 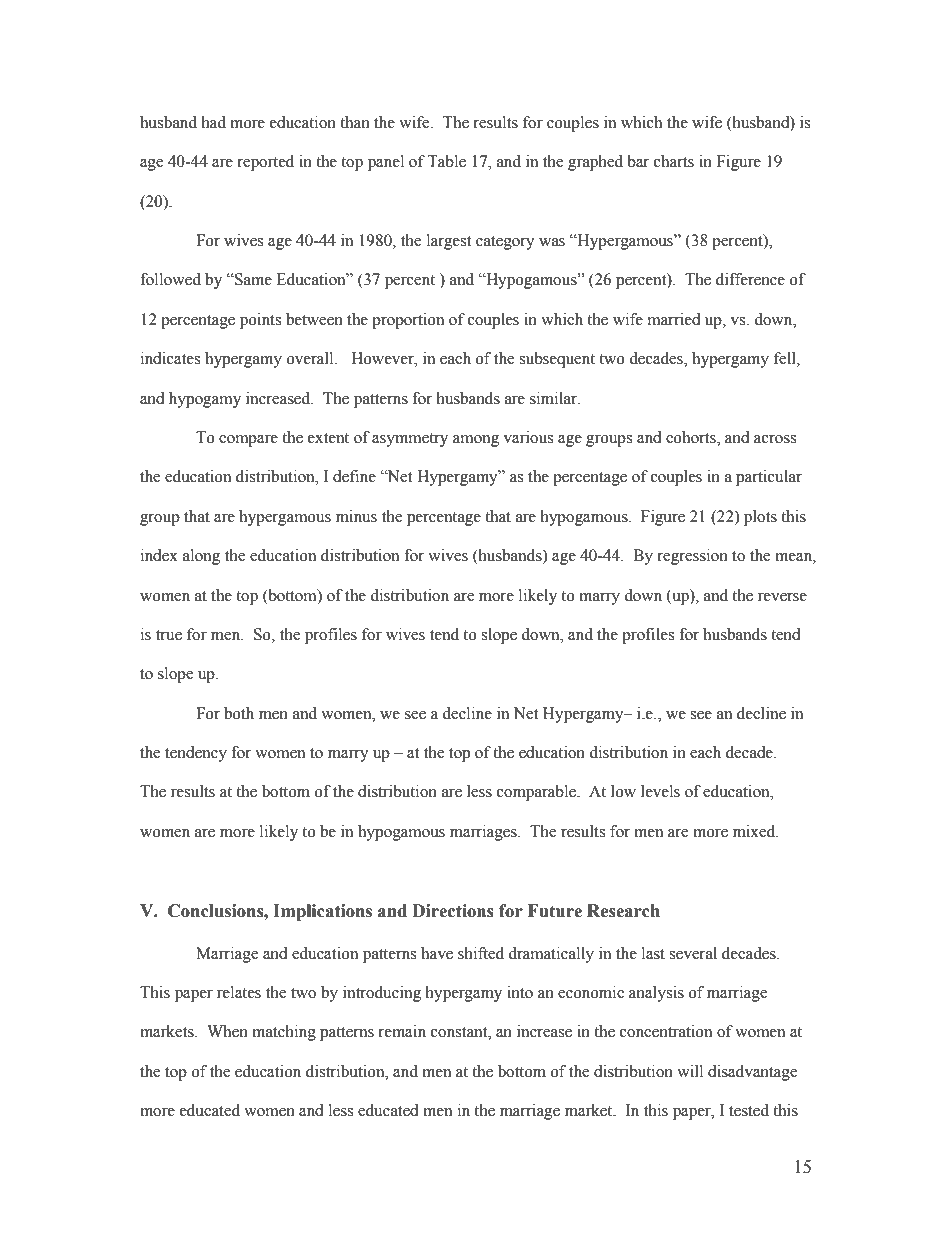 What do you see at coordinates (265, 163) in the screenshot?
I see `reported` at bounding box center [265, 163].
